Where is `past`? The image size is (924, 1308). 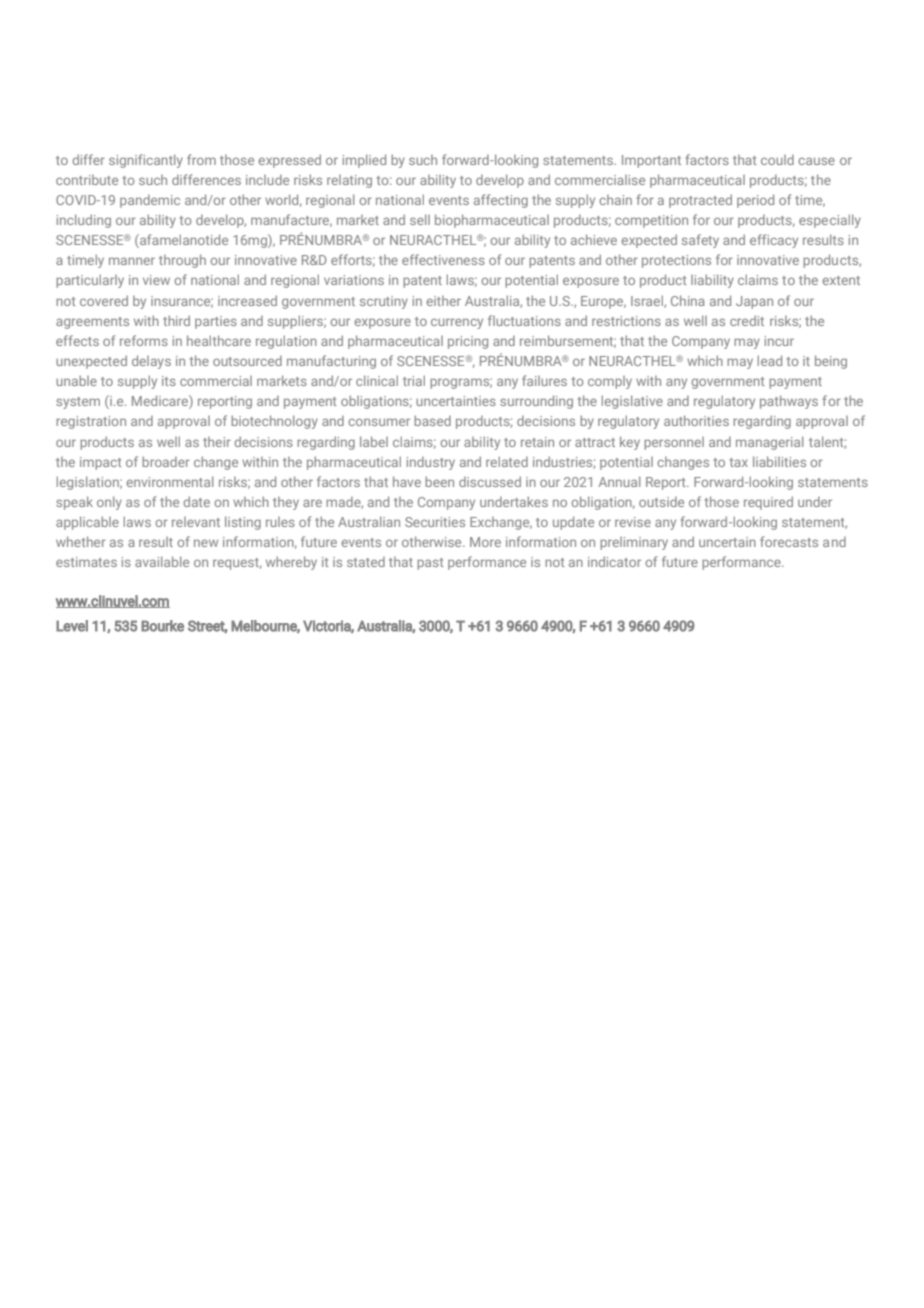
past is located at coordinates (430, 564).
